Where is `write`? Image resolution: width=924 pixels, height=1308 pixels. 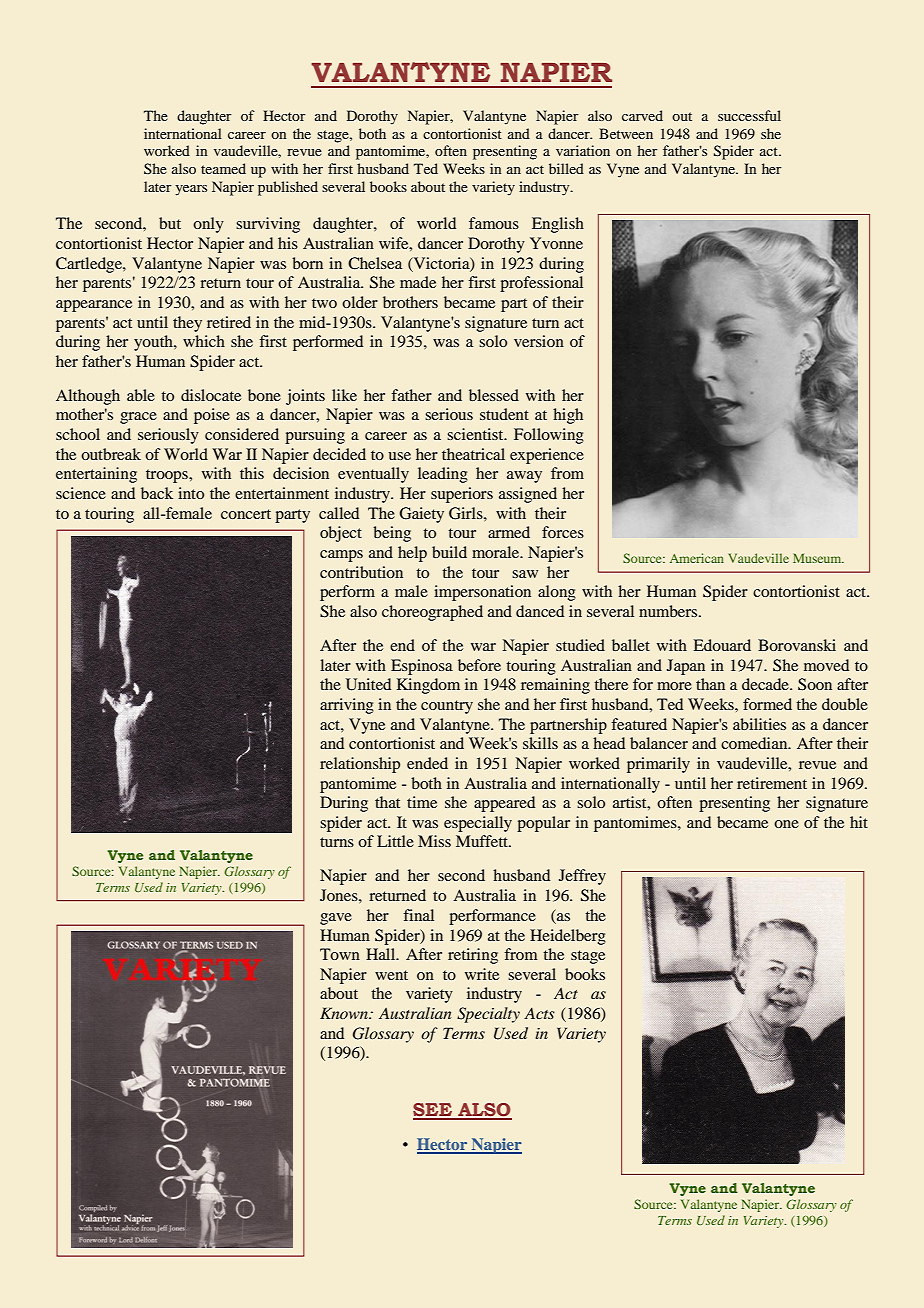 write is located at coordinates (482, 974).
